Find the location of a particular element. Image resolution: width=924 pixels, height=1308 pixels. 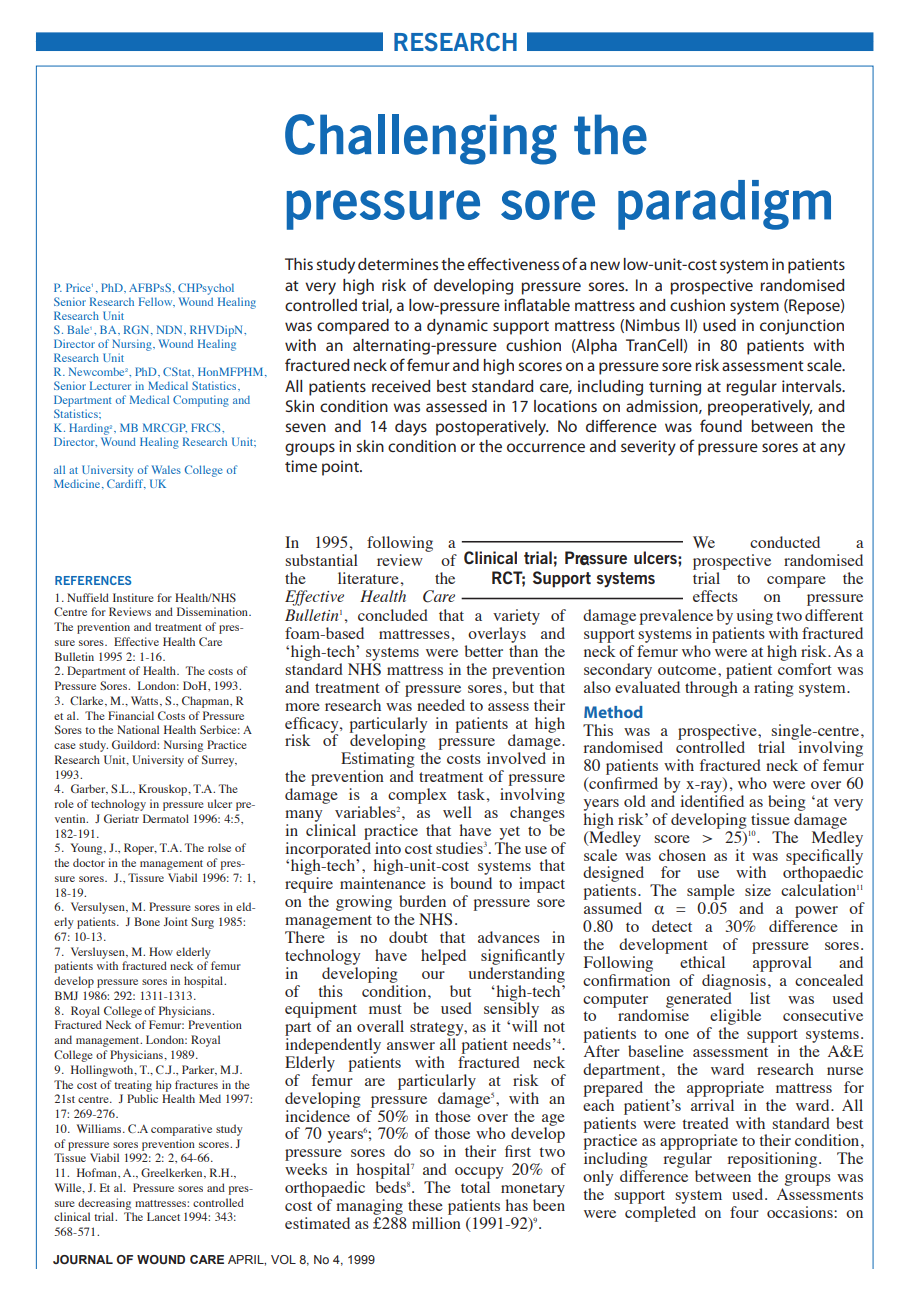

Financial is located at coordinates (131, 715).
